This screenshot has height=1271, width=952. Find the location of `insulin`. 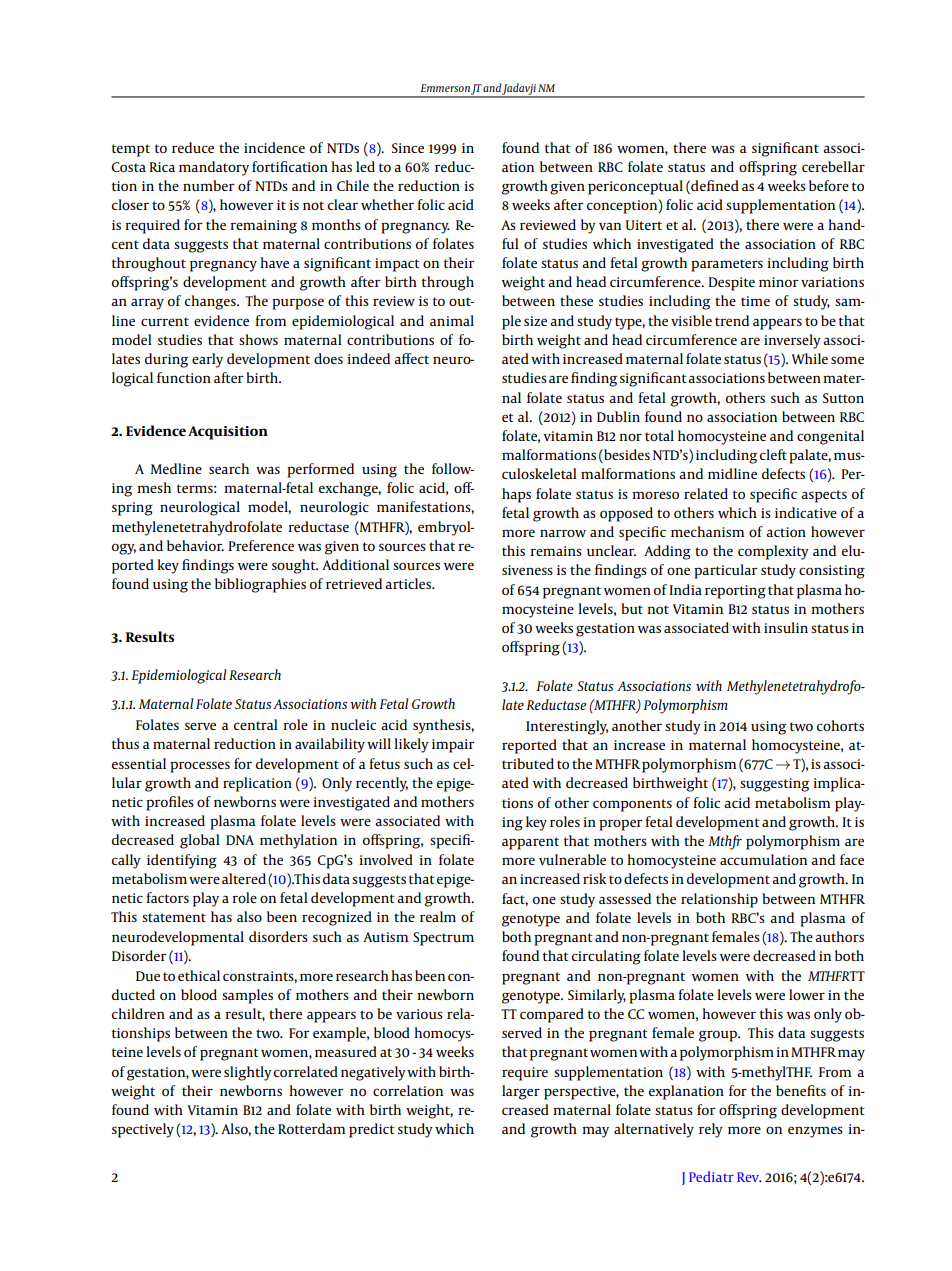

insulin is located at coordinates (786, 627).
